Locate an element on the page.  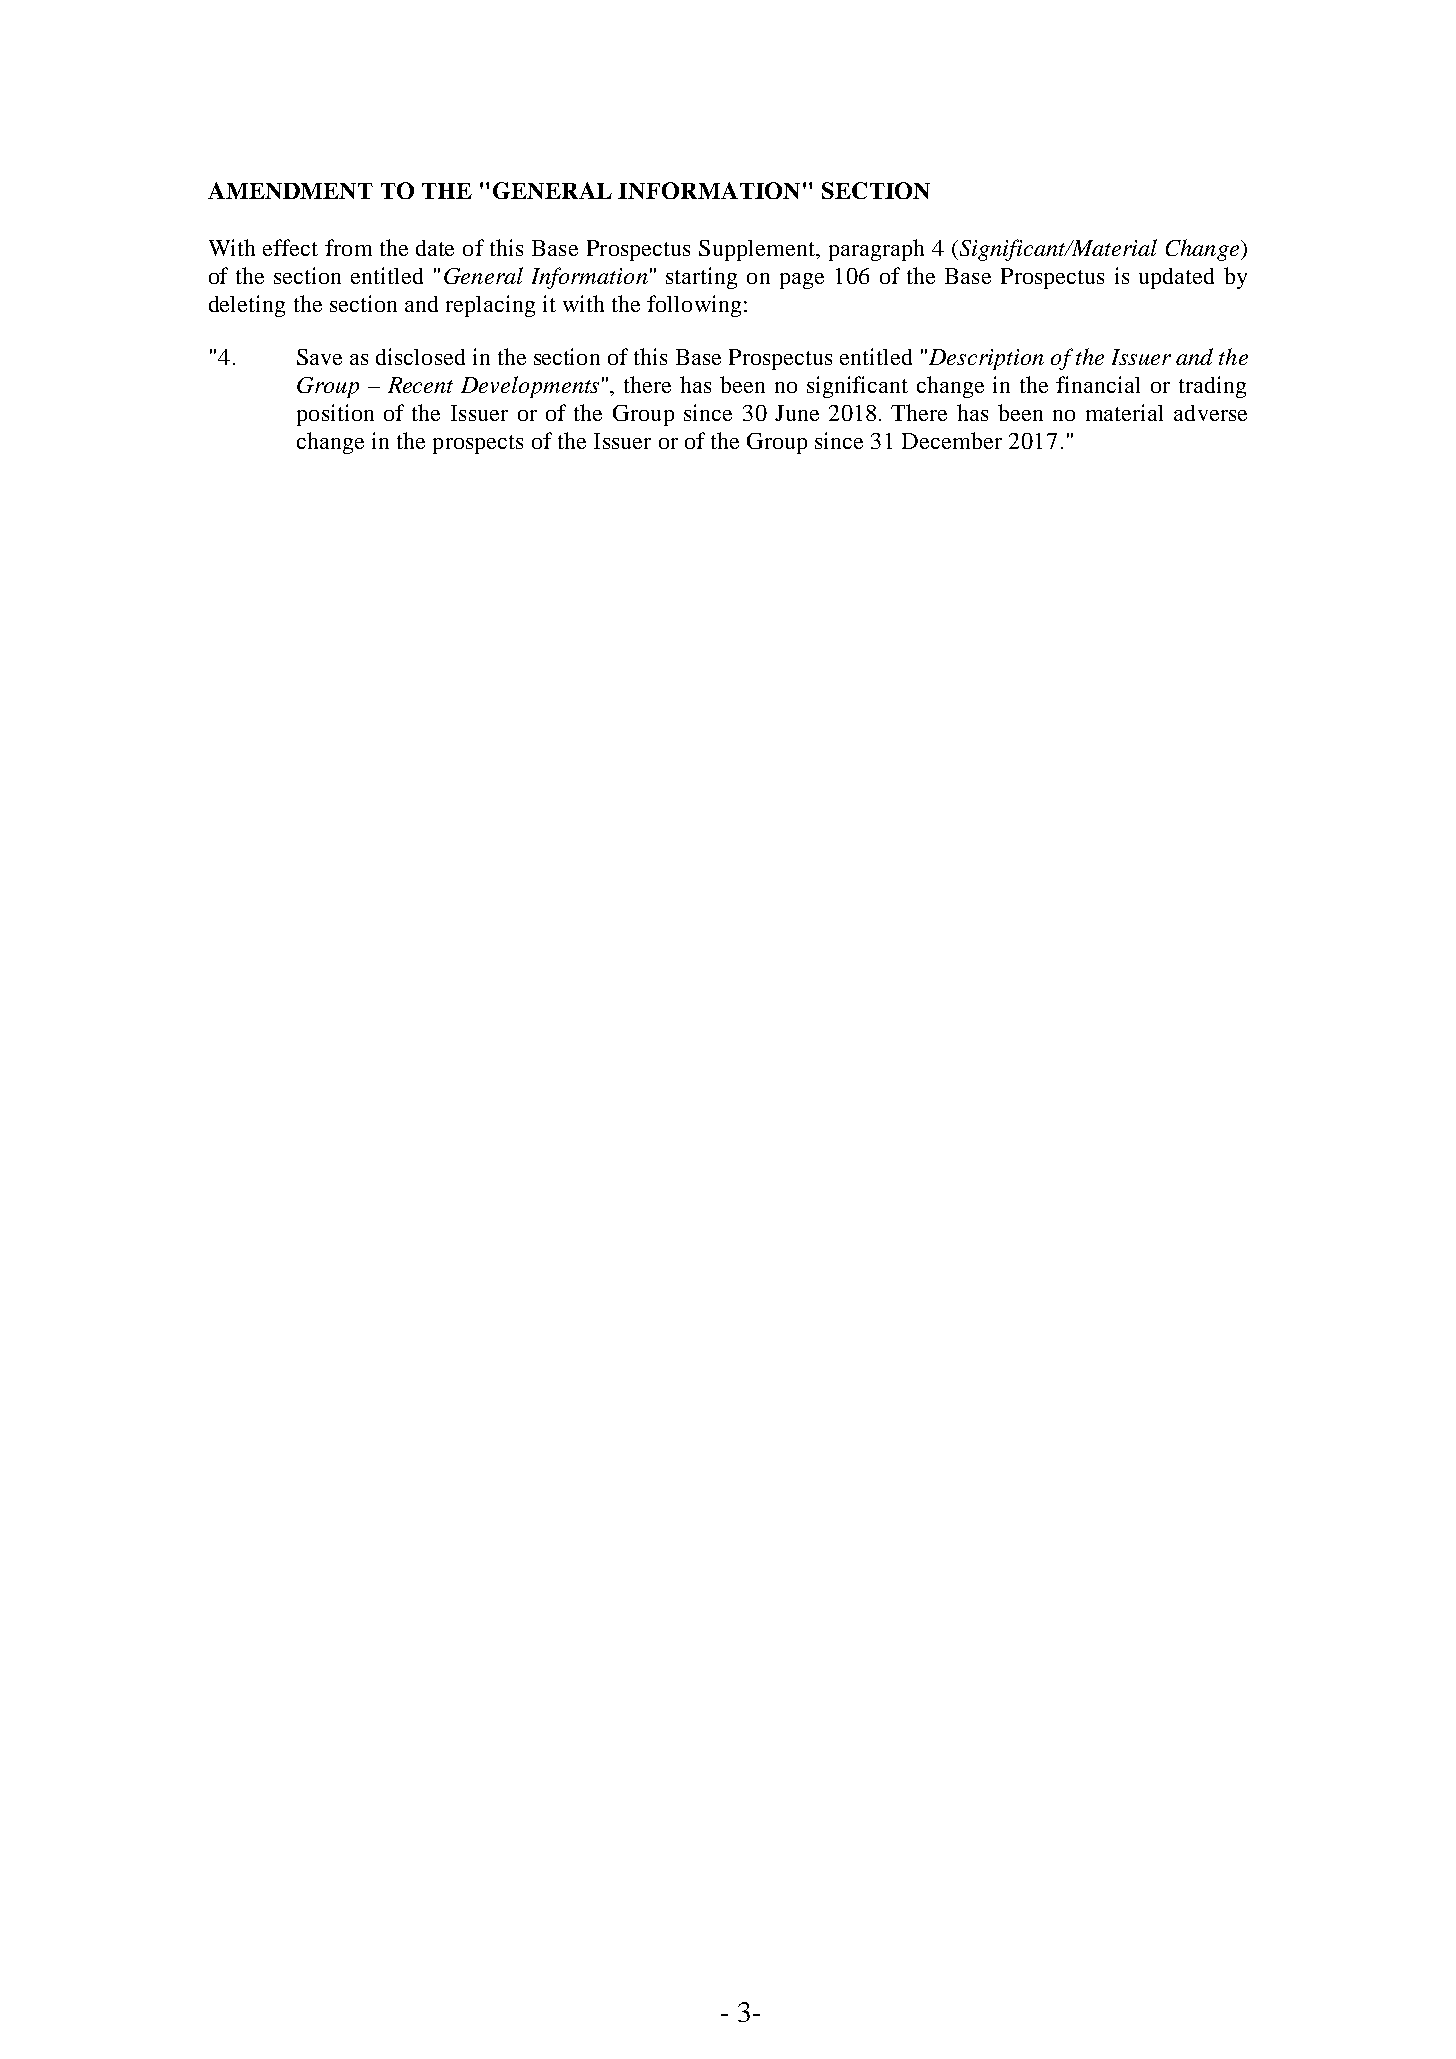
Supplement is located at coordinates (758, 250).
